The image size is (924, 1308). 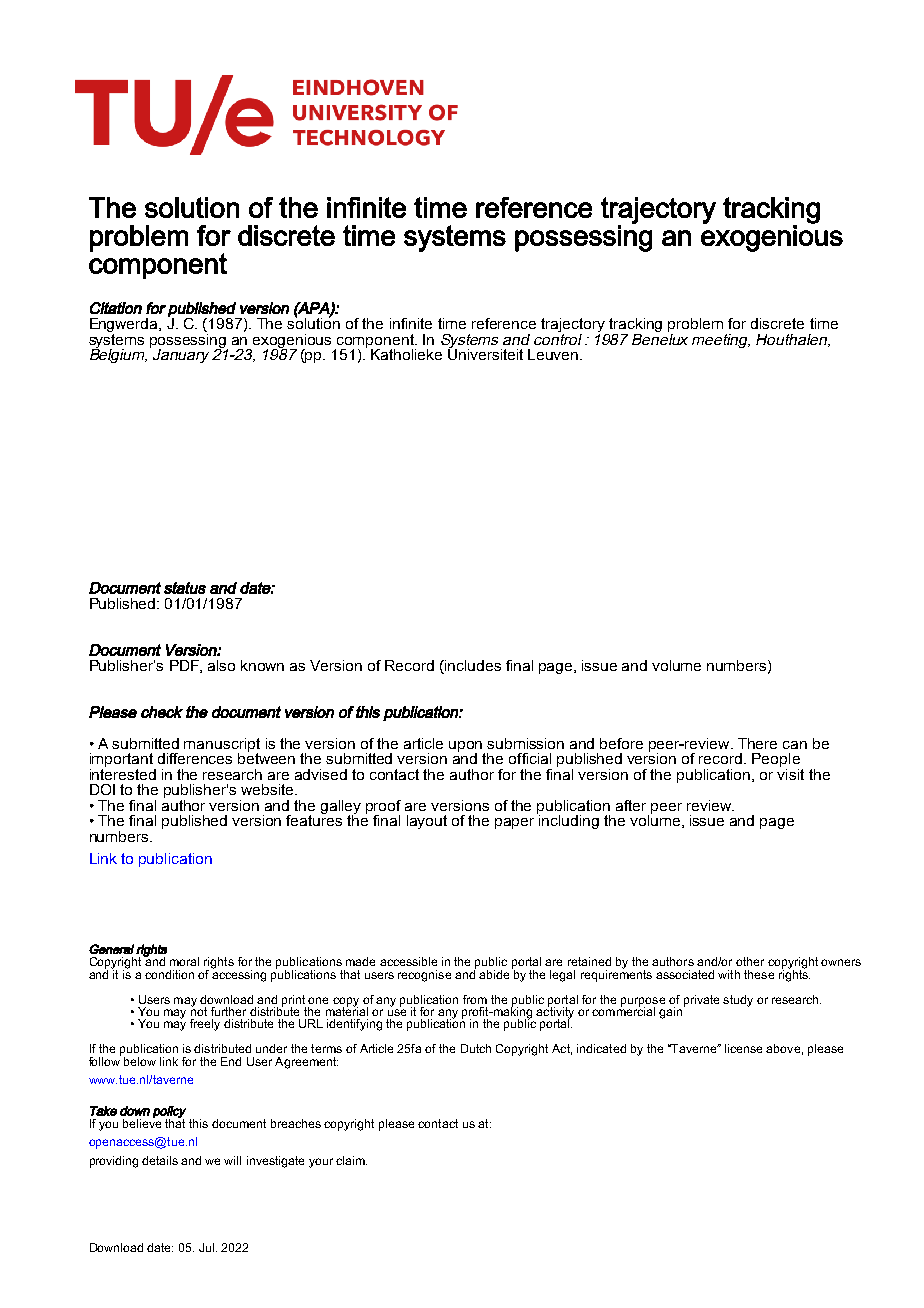 What do you see at coordinates (757, 743) in the screenshot?
I see `There` at bounding box center [757, 743].
